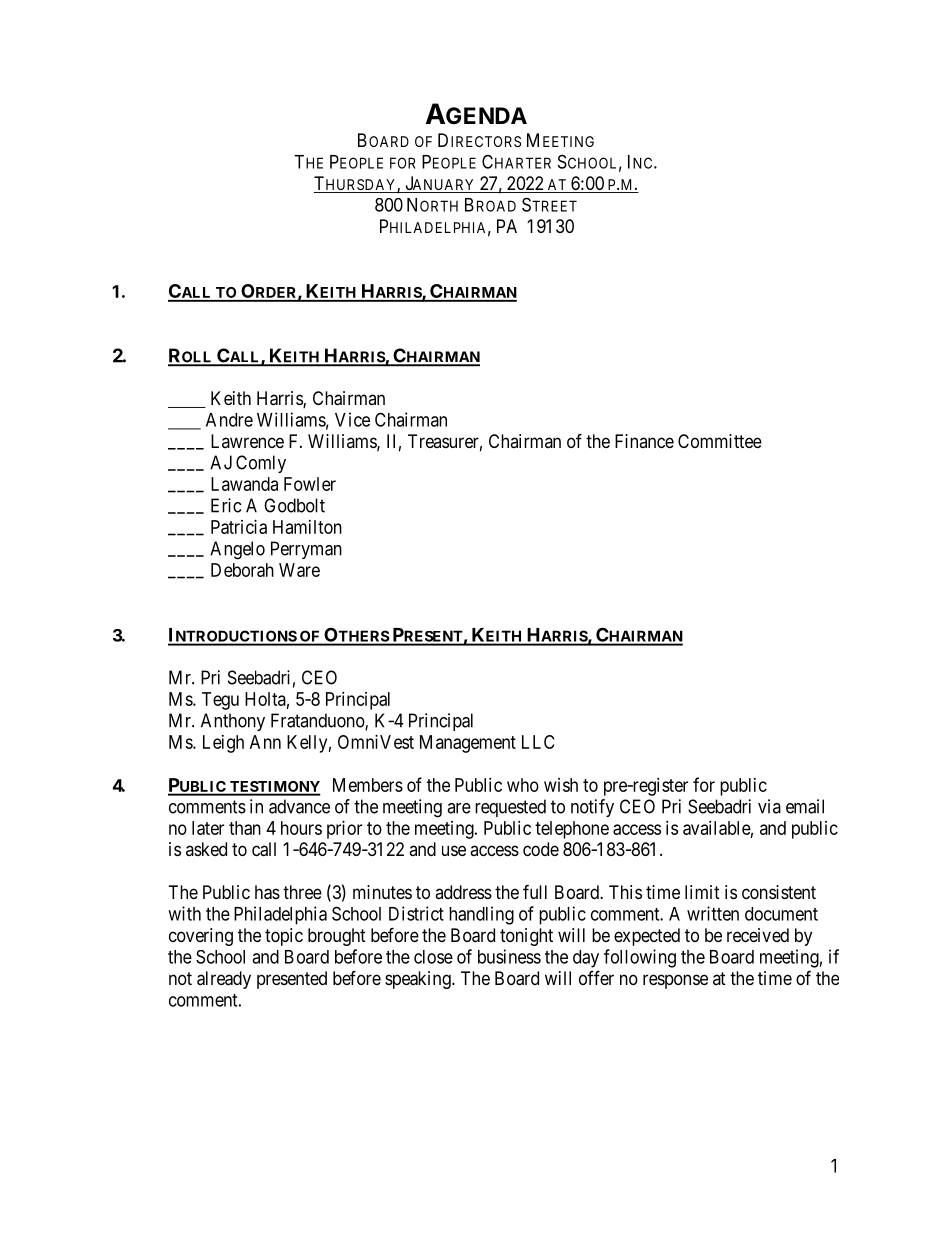 This page has height=1233, width=952. Describe the element at coordinates (468, 744) in the page. I see `Management` at that location.
